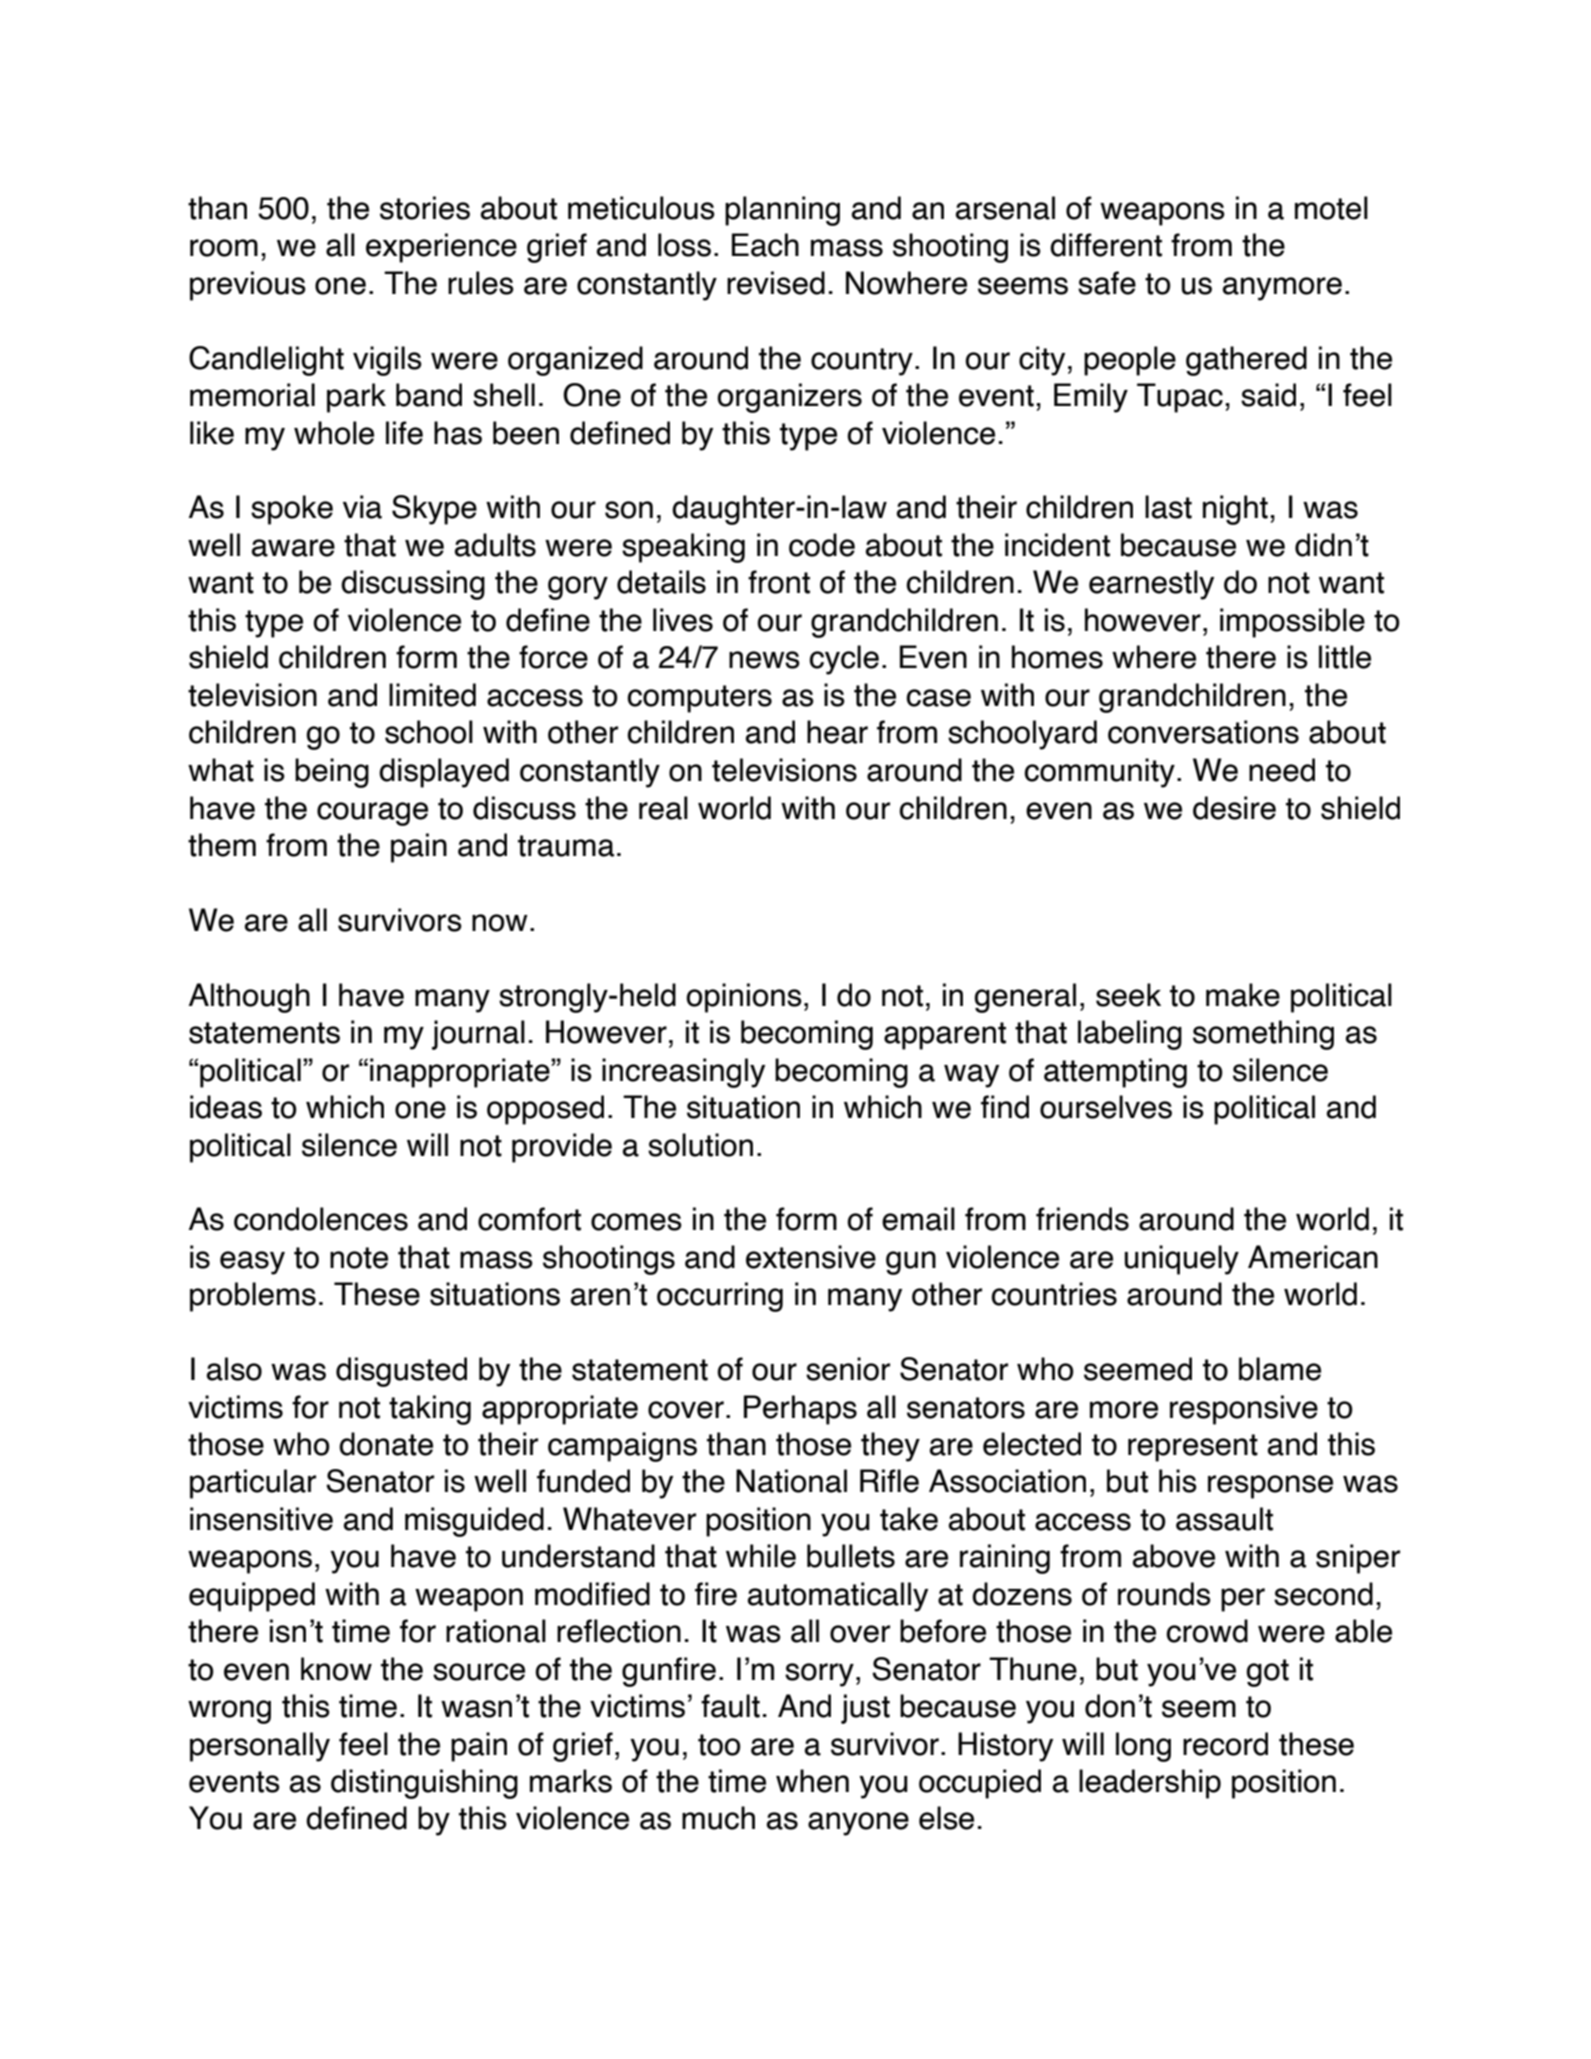 Image resolution: width=1591 pixels, height=2059 pixels. Describe the element at coordinates (1292, 623) in the image. I see `impossible` at that location.
